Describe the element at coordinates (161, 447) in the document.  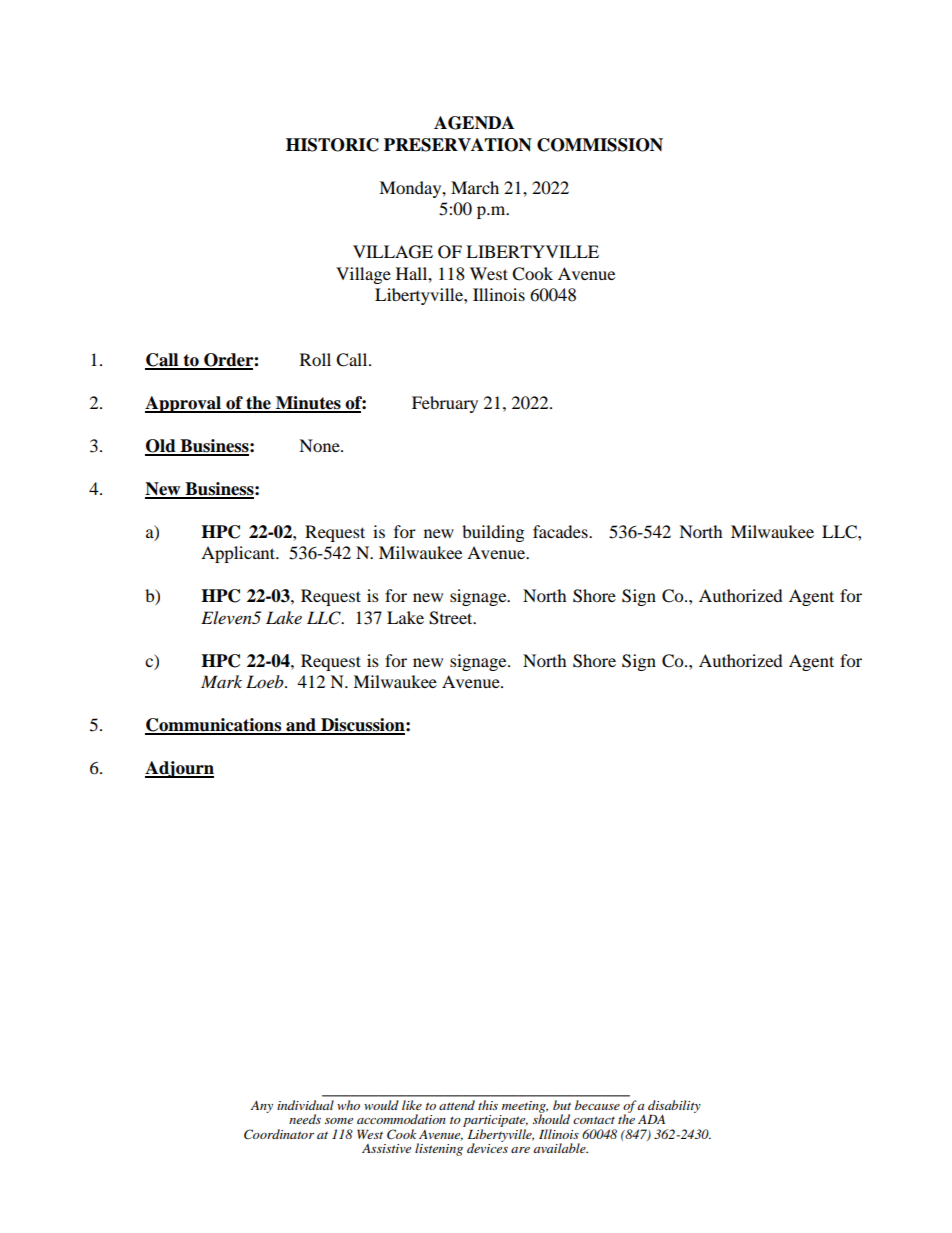
I see `Old` at that location.
